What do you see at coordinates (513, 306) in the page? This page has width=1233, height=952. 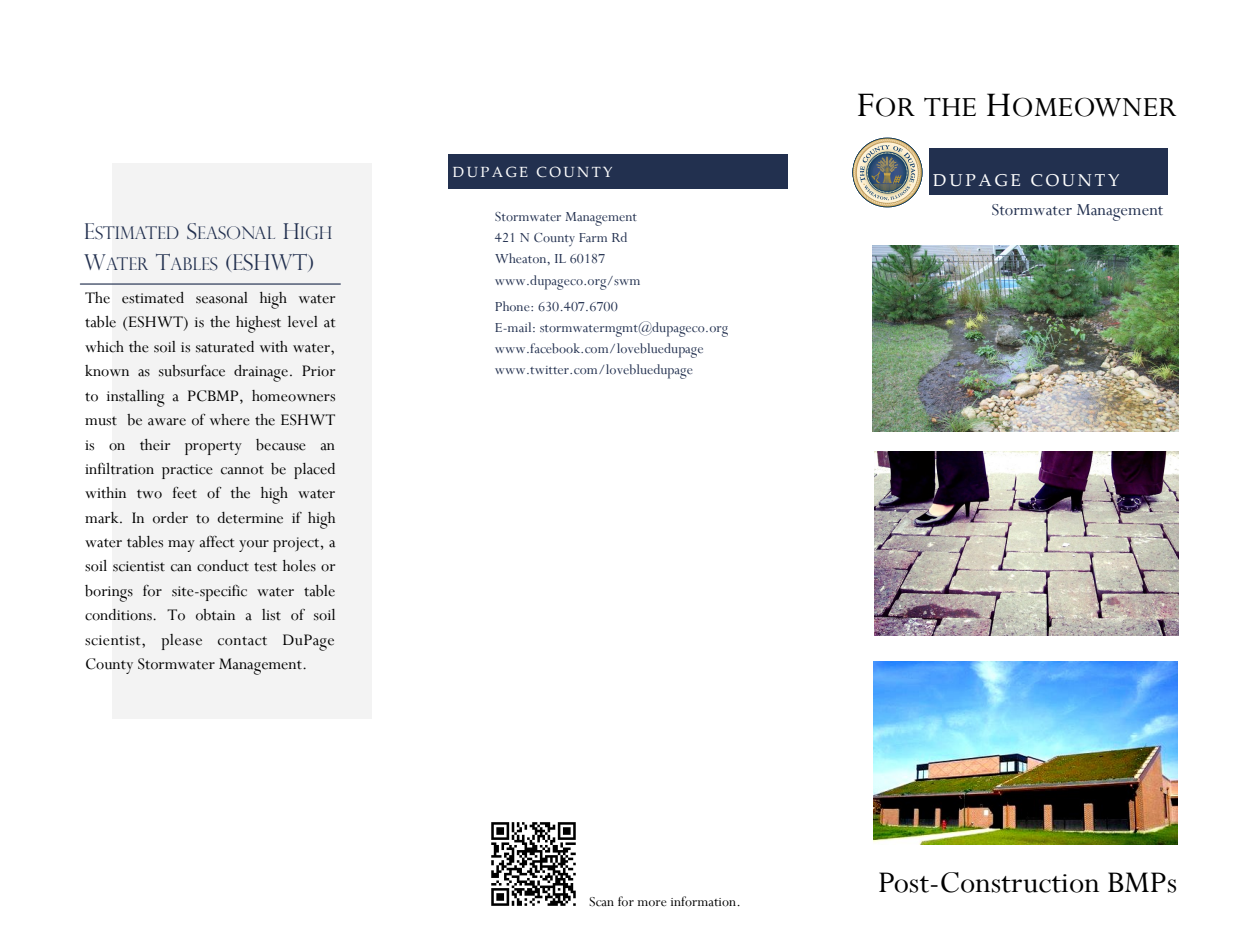 I see `Phone` at bounding box center [513, 306].
